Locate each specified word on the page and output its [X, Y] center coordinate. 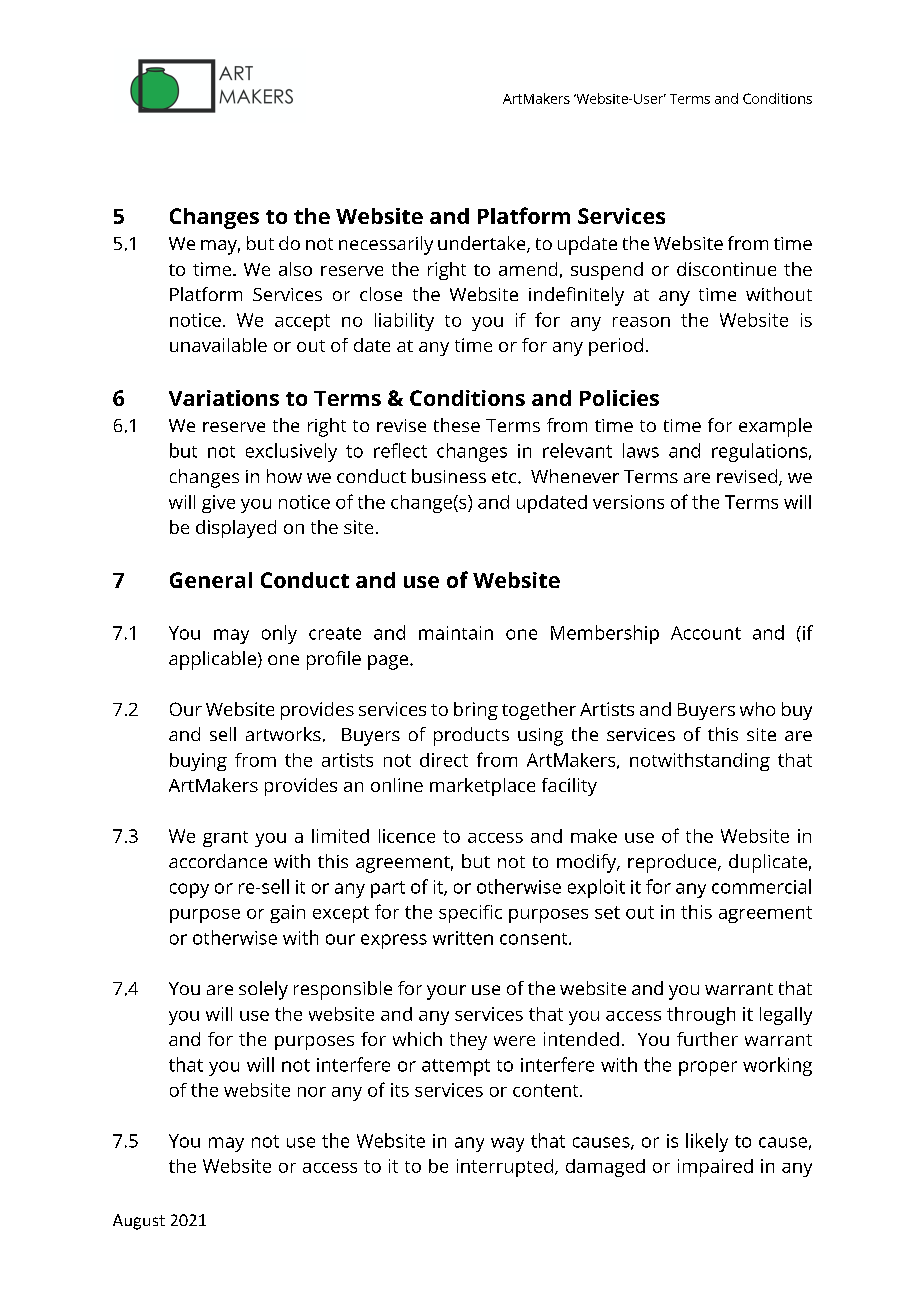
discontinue [726, 269]
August [139, 1222]
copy [189, 890]
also [295, 269]
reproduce [673, 863]
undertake [483, 244]
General [211, 580]
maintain [456, 633]
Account [706, 633]
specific [470, 914]
